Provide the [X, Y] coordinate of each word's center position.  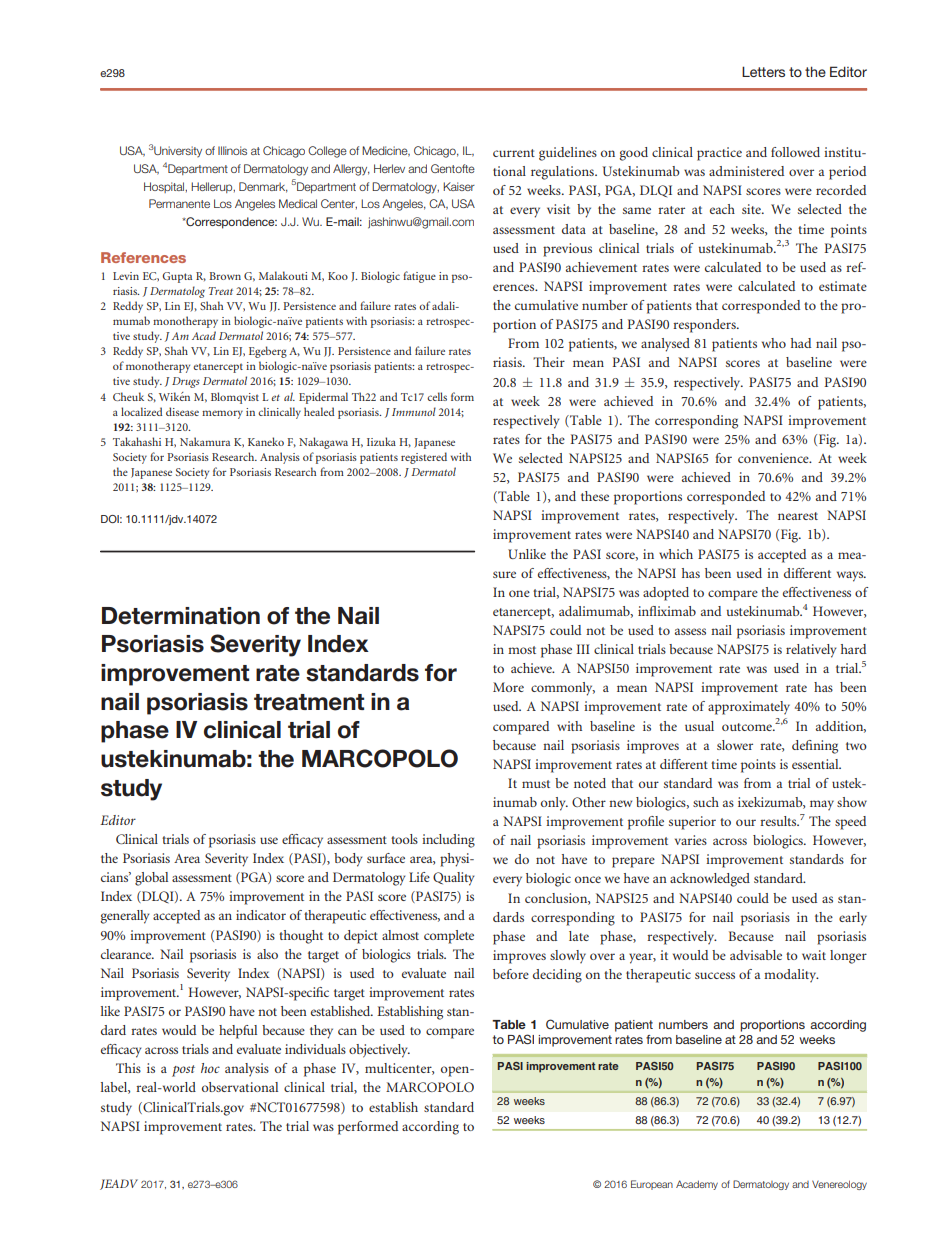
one [519, 593]
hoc [210, 1068]
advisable [756, 955]
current [514, 153]
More [508, 687]
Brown [225, 276]
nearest [798, 516]
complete [449, 937]
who [774, 343]
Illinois [232, 150]
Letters [763, 71]
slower [735, 745]
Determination [181, 616]
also [267, 954]
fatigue [419, 277]
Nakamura [205, 441]
